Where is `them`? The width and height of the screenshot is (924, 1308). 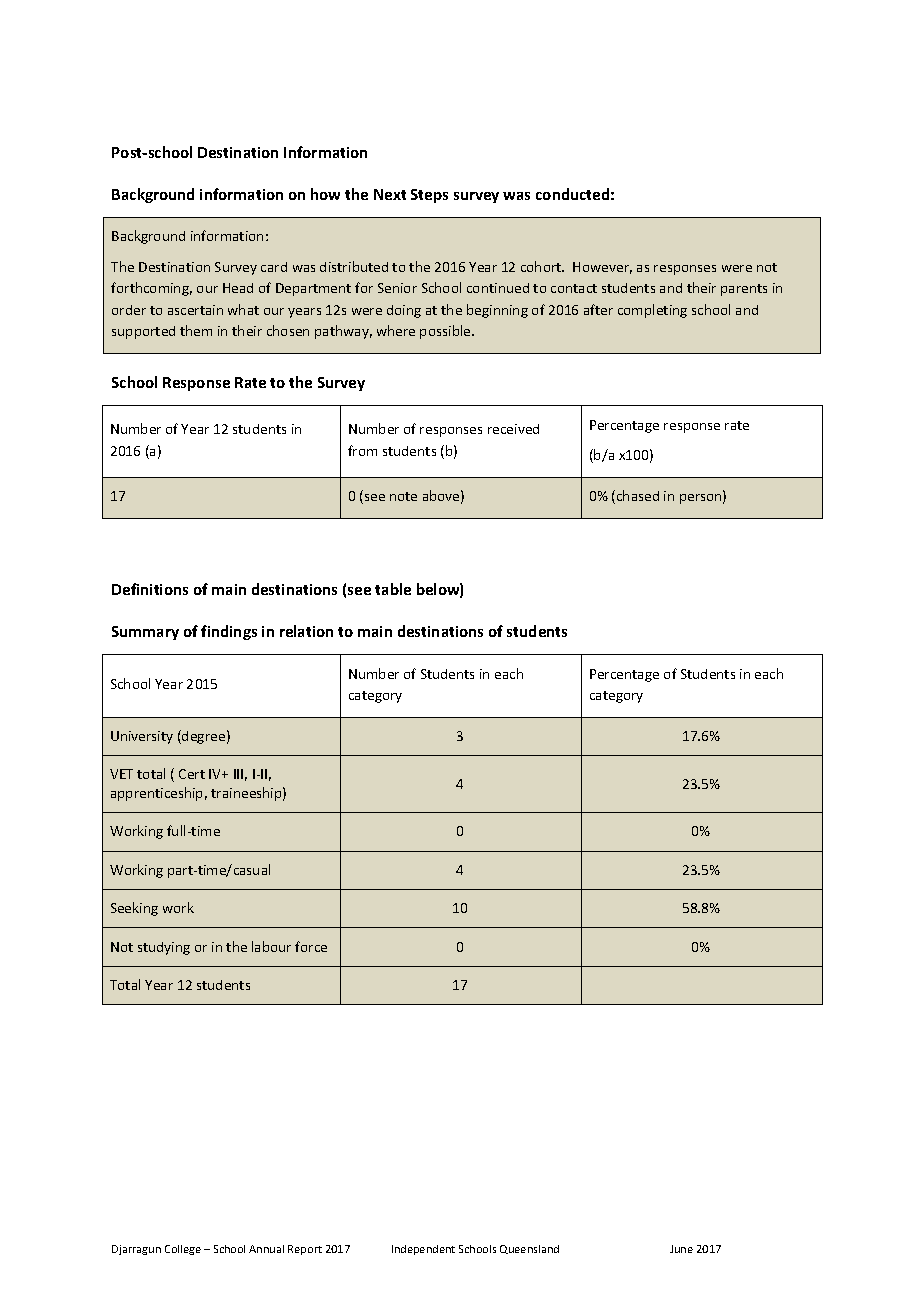
them is located at coordinates (196, 330).
